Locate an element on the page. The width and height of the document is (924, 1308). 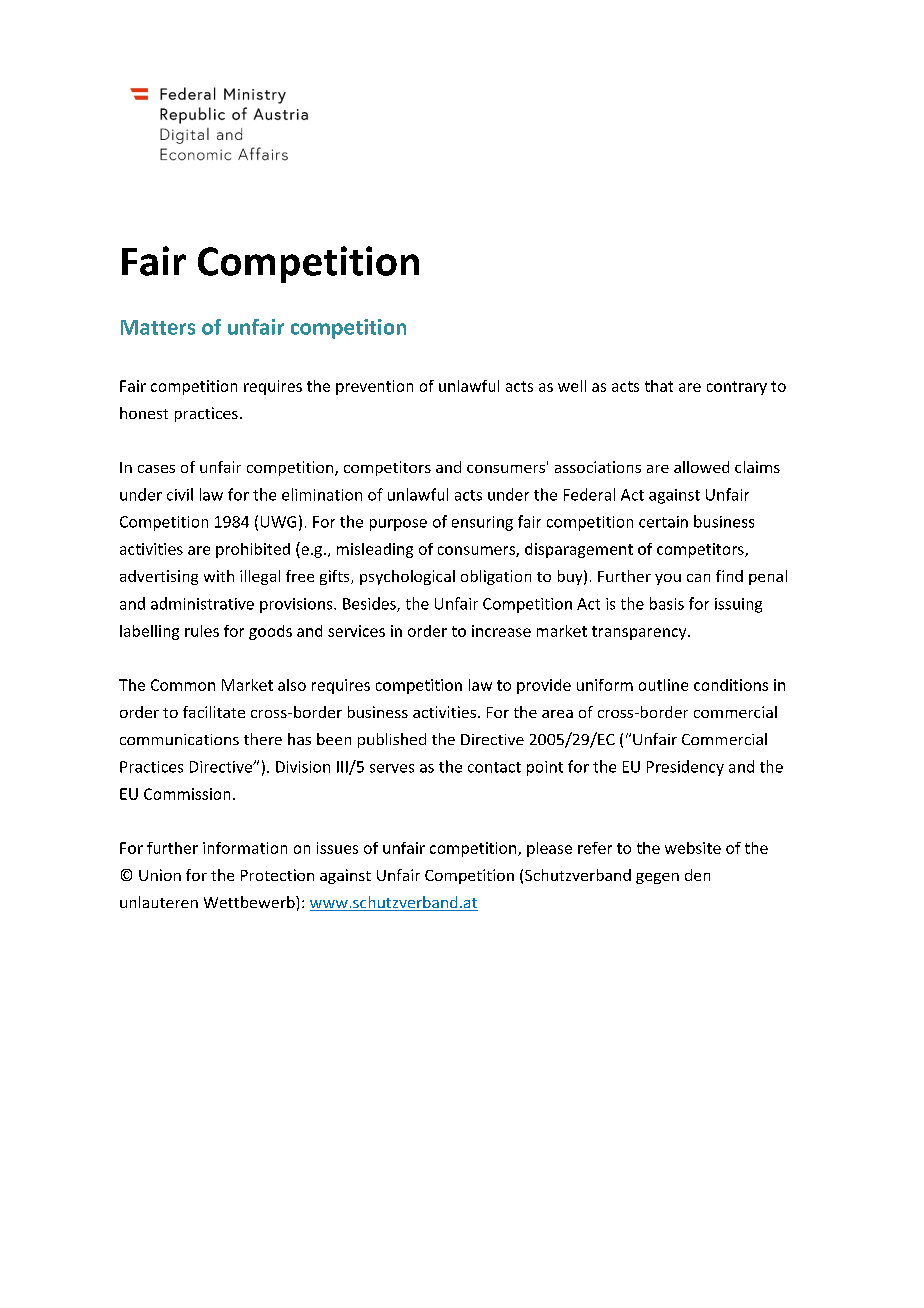
Presidency is located at coordinates (685, 768).
